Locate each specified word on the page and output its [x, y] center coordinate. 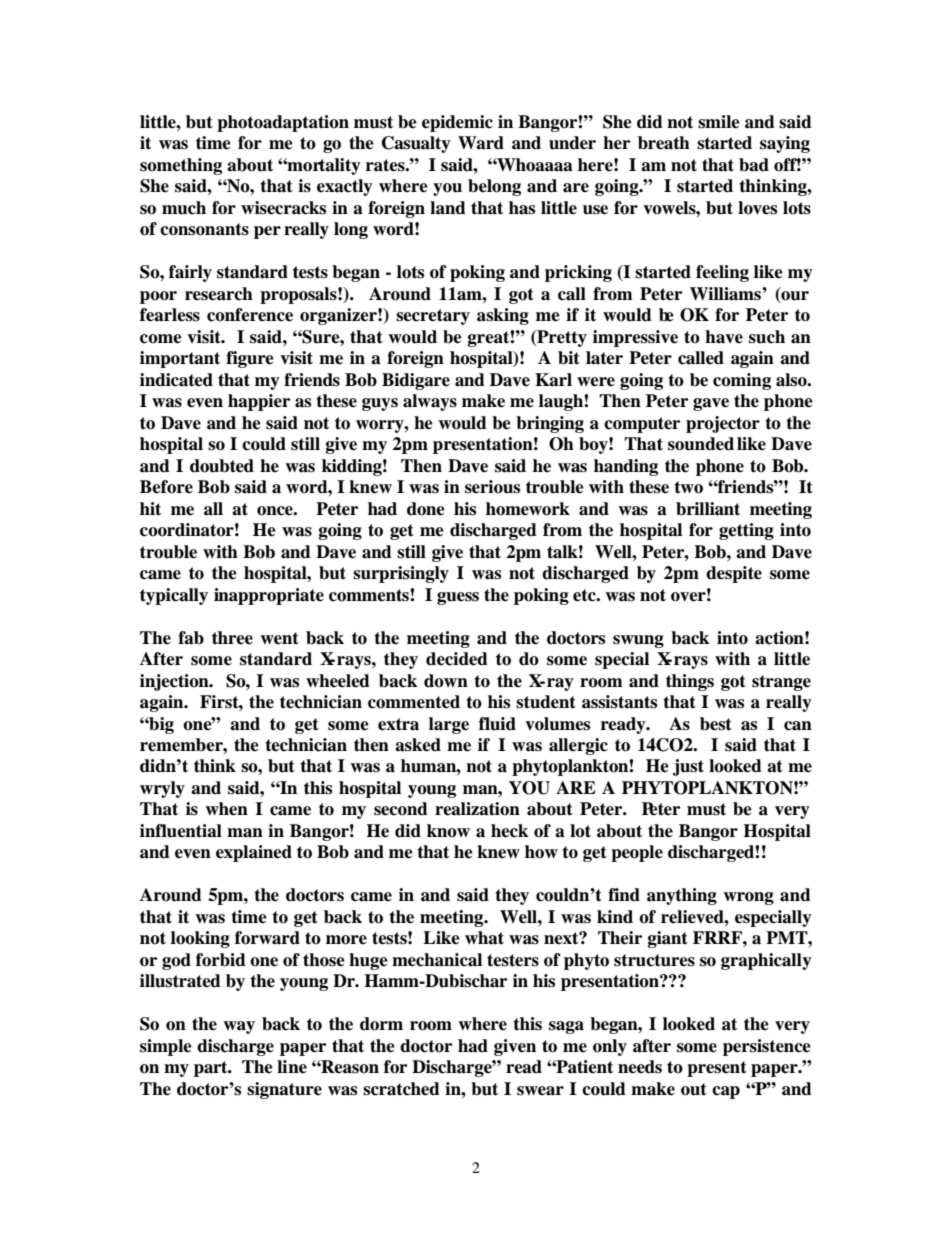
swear [540, 1091]
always [430, 402]
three [232, 638]
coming [742, 381]
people [637, 853]
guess [458, 598]
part [212, 1069]
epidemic [457, 123]
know [448, 831]
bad [754, 165]
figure [250, 359]
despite [734, 574]
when [226, 809]
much [184, 208]
